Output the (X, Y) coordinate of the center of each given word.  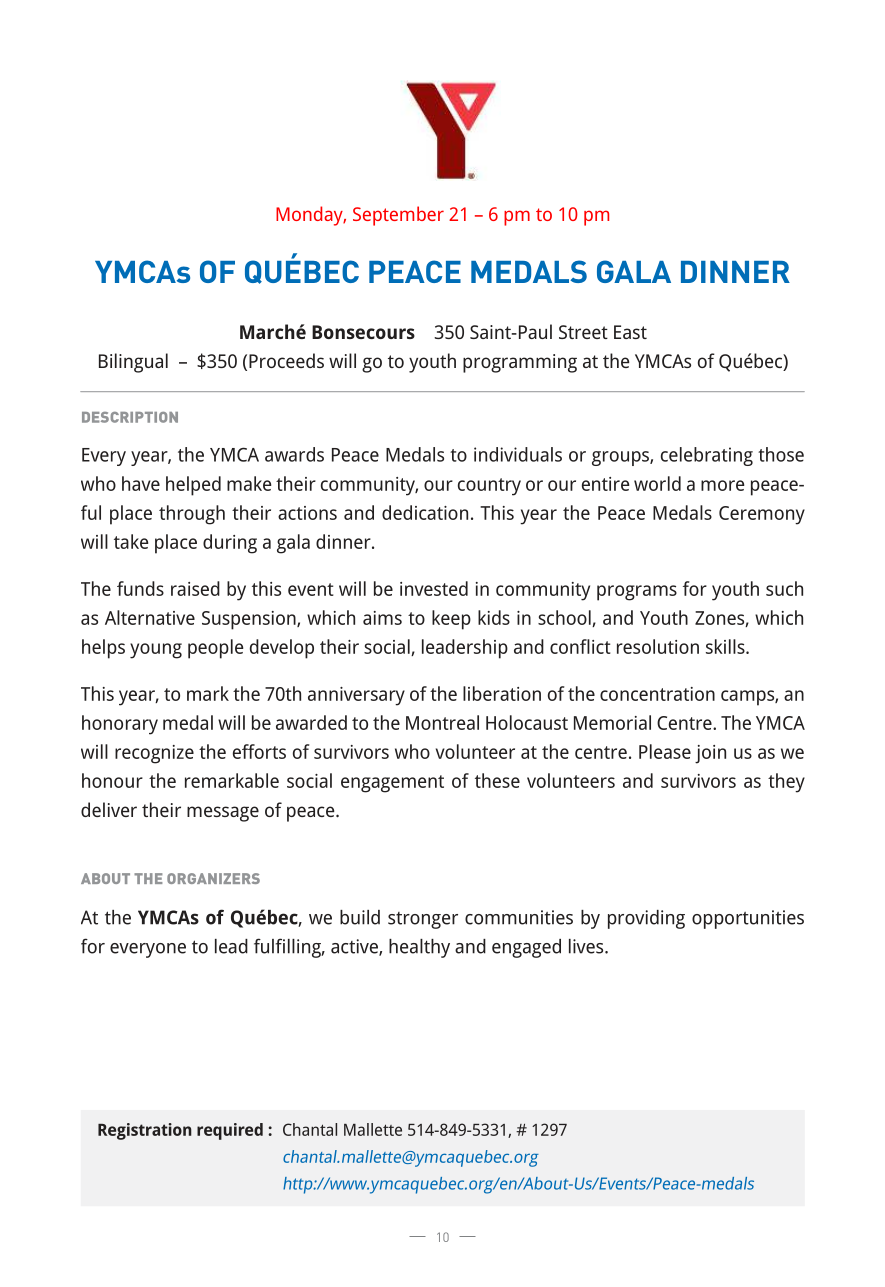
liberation (502, 693)
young (156, 651)
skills (726, 646)
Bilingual (133, 363)
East (630, 332)
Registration (145, 1131)
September (398, 216)
